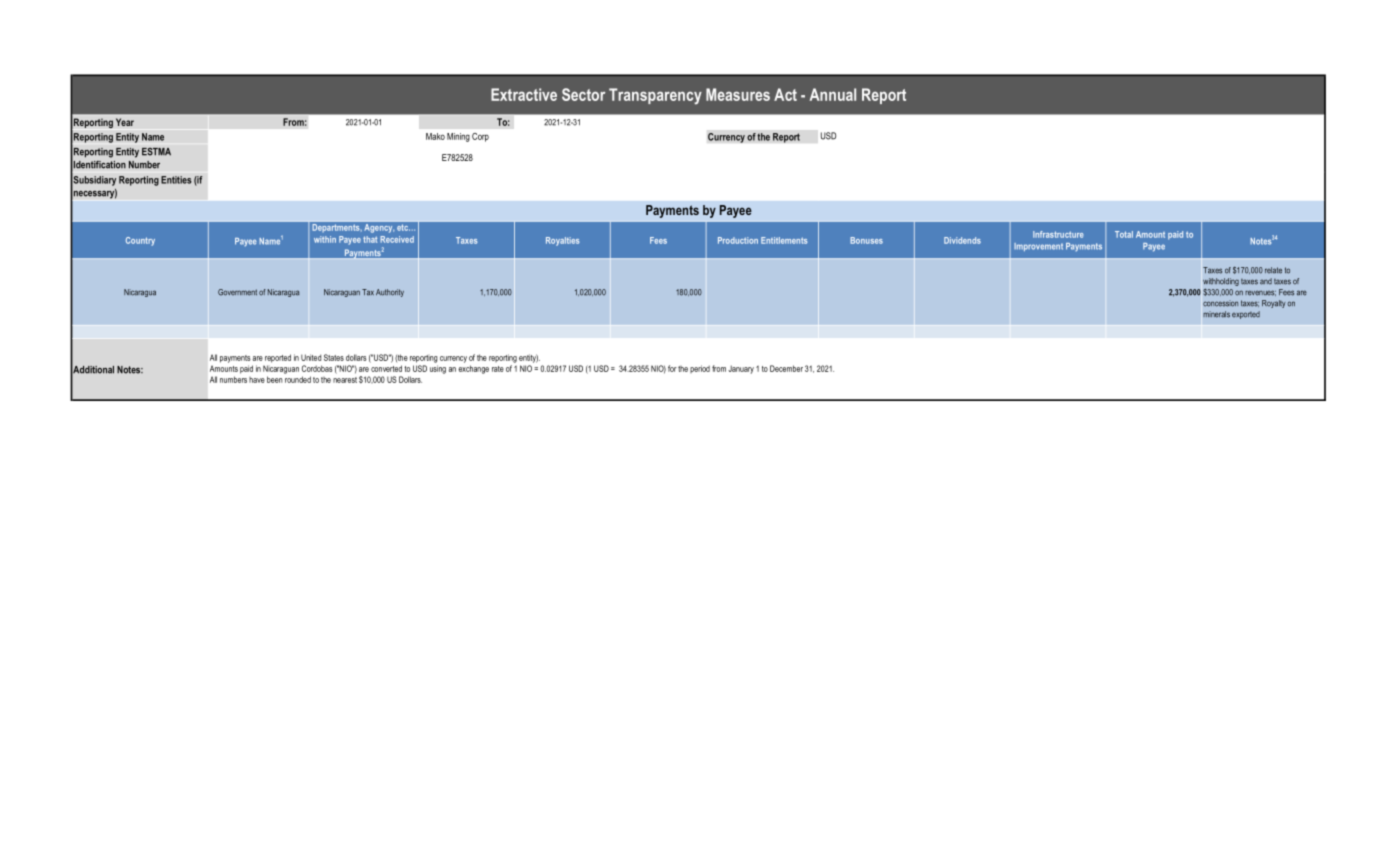 This image has height=850, width=1400. Describe the element at coordinates (738, 240) in the image. I see `Production` at that location.
